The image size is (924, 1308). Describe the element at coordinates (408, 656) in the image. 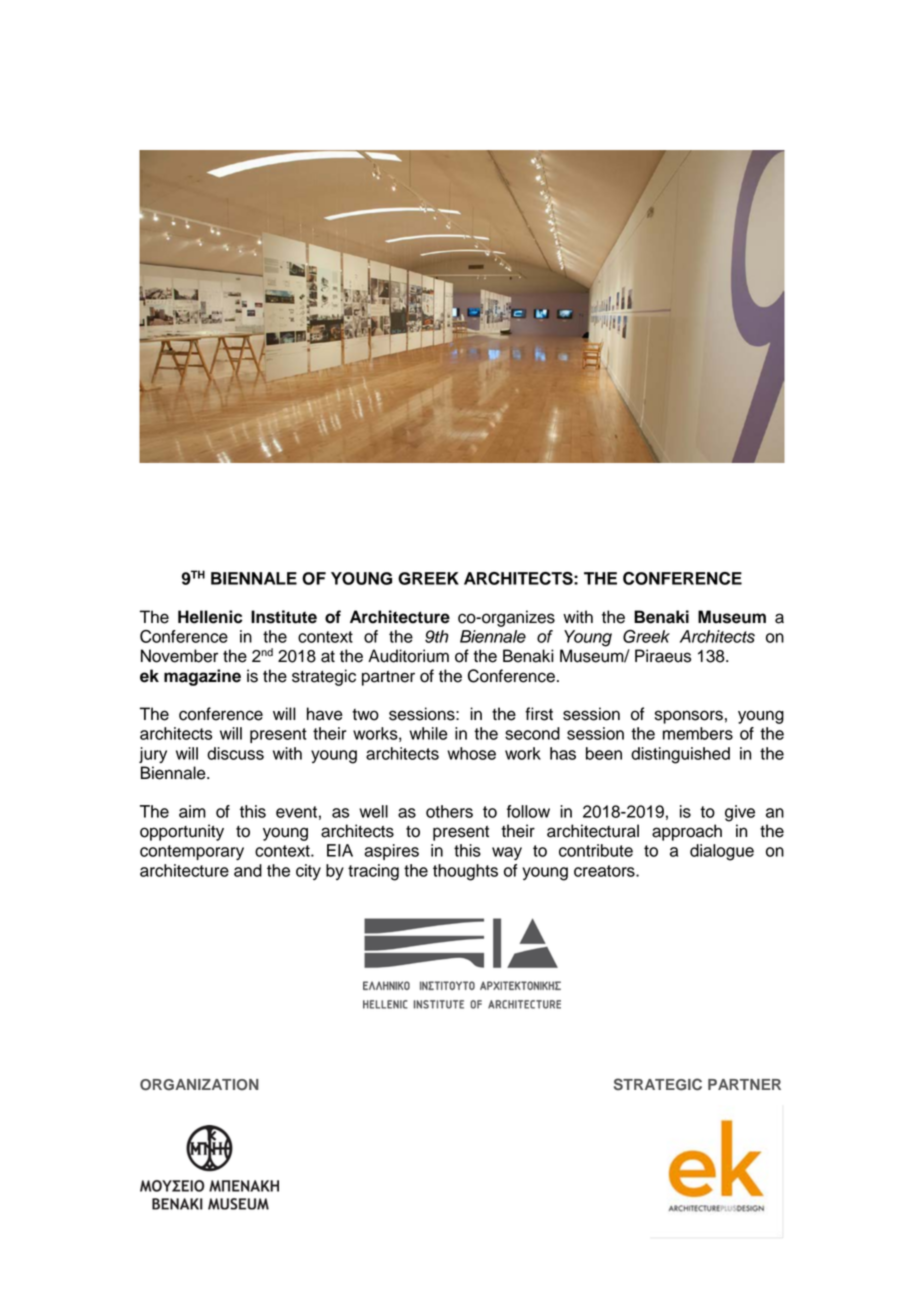

I see `Auditorium` at that location.
